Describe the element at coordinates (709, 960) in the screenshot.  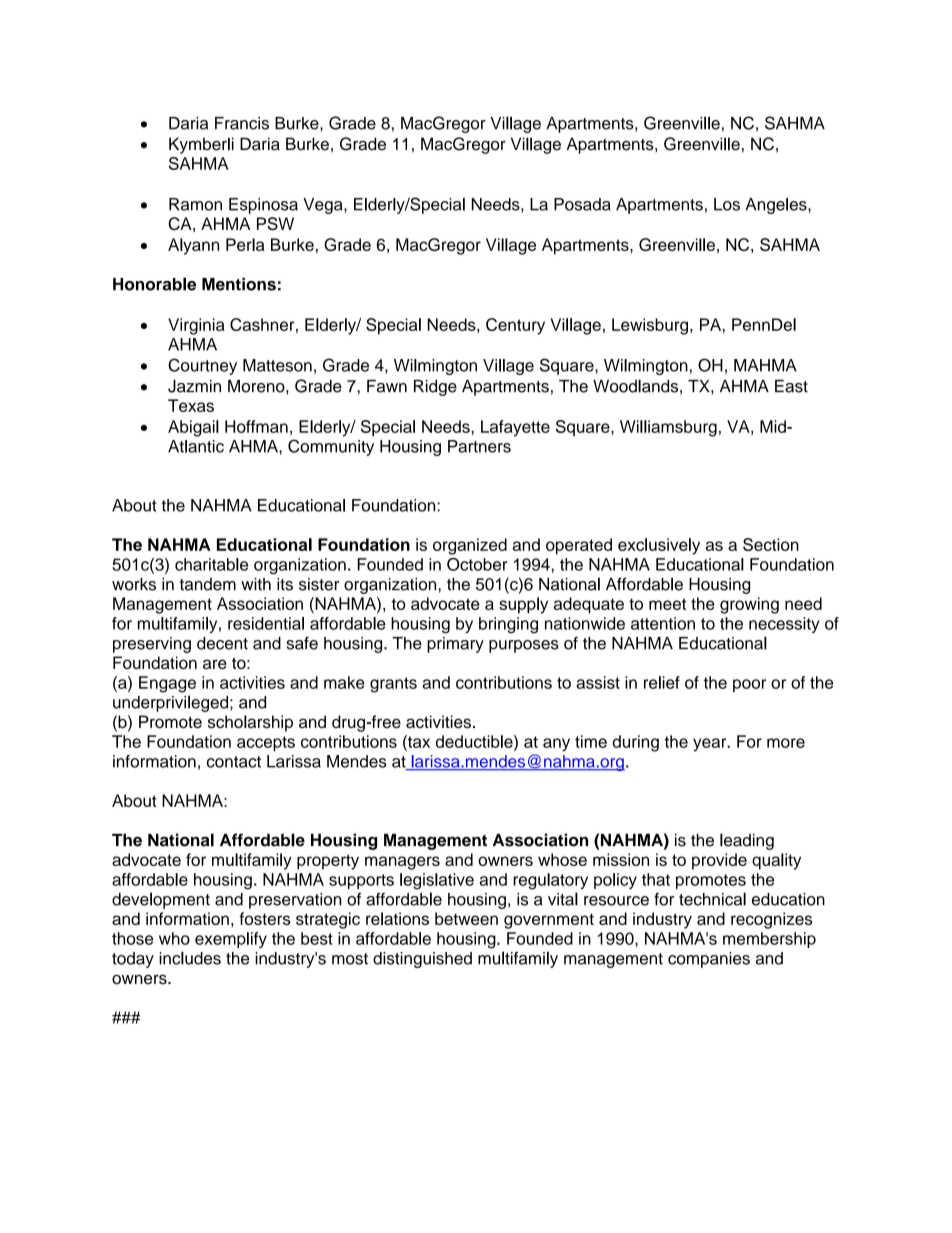
I see `companies` at that location.
